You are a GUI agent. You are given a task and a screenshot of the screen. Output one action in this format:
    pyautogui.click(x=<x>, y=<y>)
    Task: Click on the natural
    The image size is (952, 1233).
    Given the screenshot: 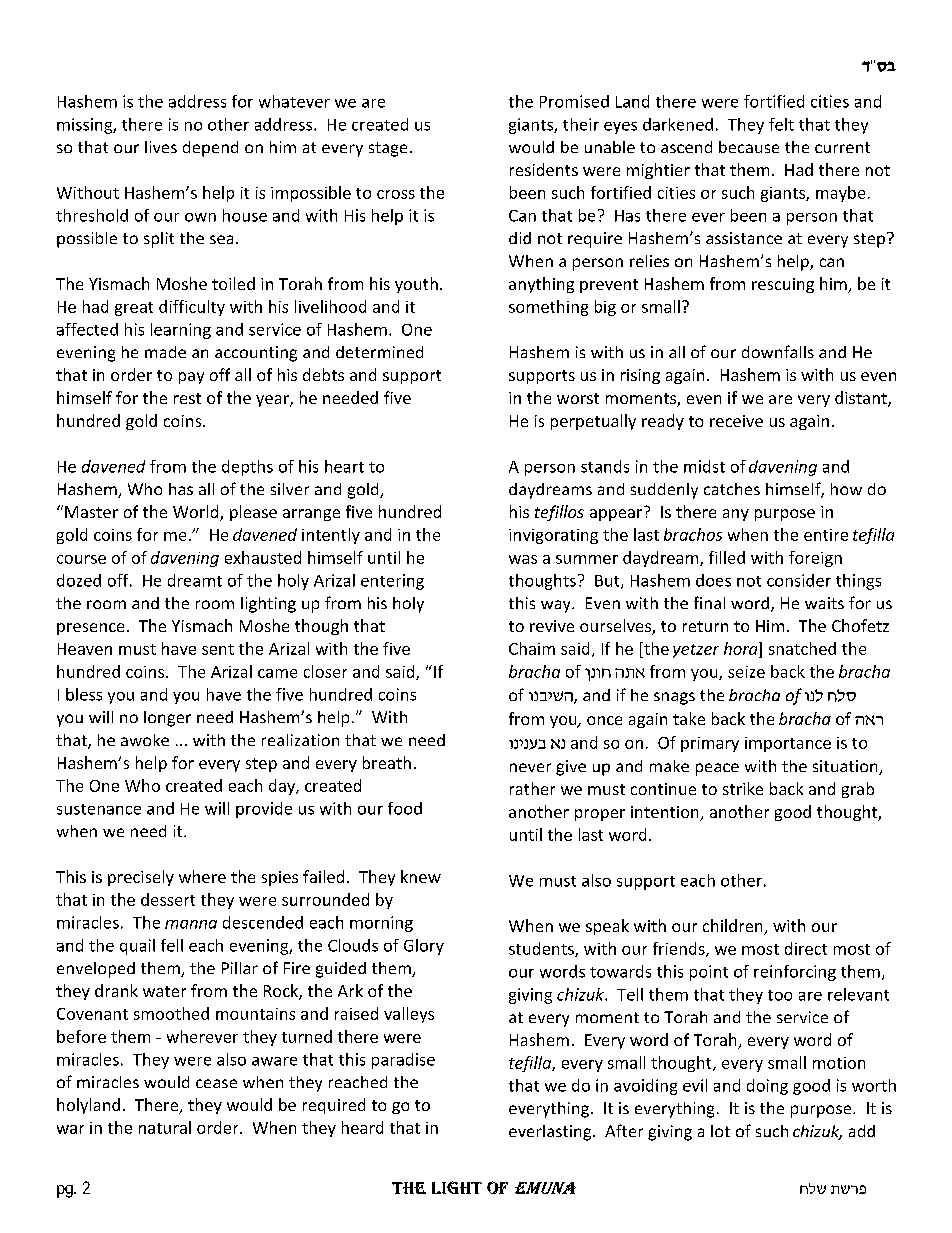 What is the action you would take?
    pyautogui.click(x=165, y=1127)
